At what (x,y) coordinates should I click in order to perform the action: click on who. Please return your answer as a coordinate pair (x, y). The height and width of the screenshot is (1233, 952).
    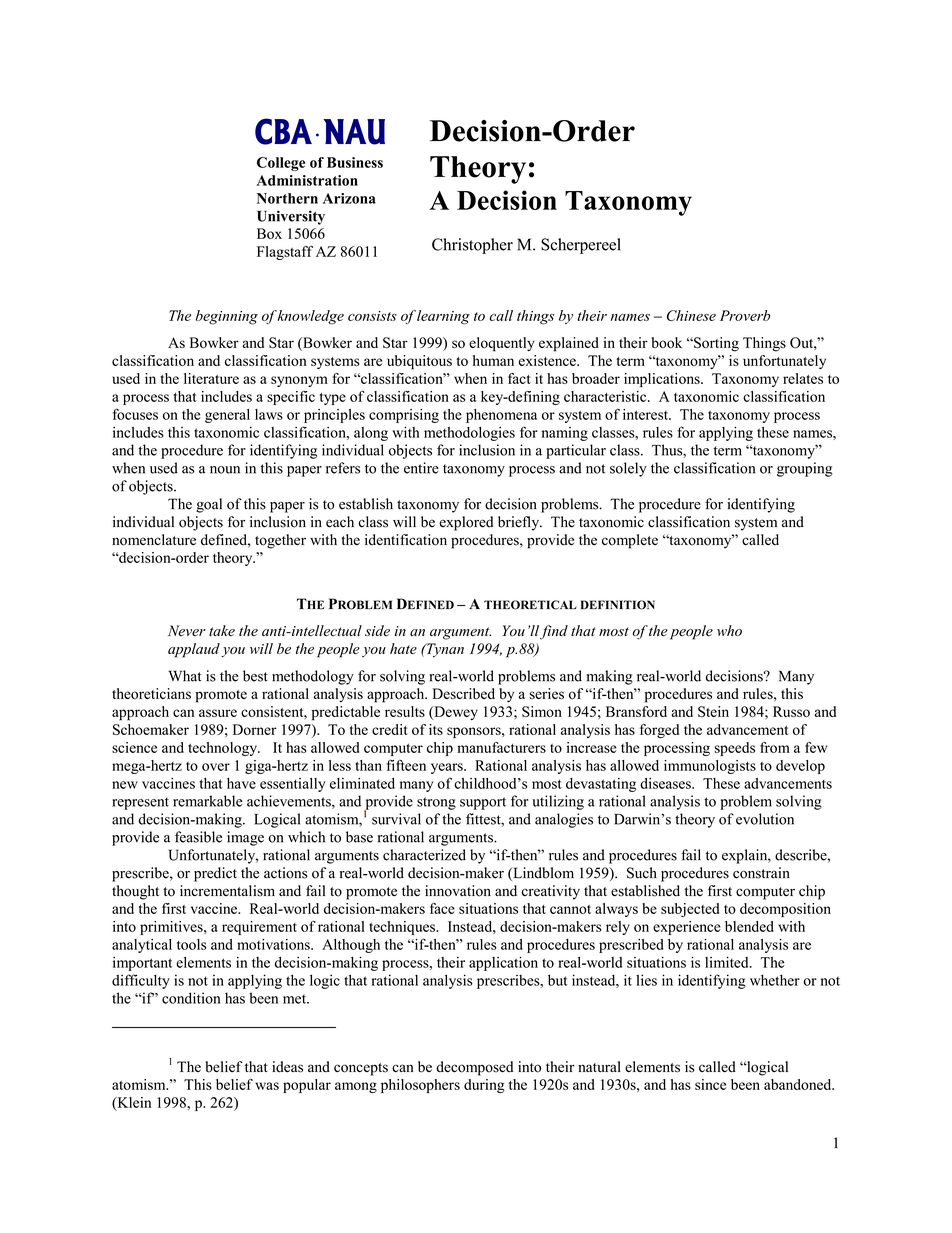
    Looking at the image, I should click on (729, 631).
